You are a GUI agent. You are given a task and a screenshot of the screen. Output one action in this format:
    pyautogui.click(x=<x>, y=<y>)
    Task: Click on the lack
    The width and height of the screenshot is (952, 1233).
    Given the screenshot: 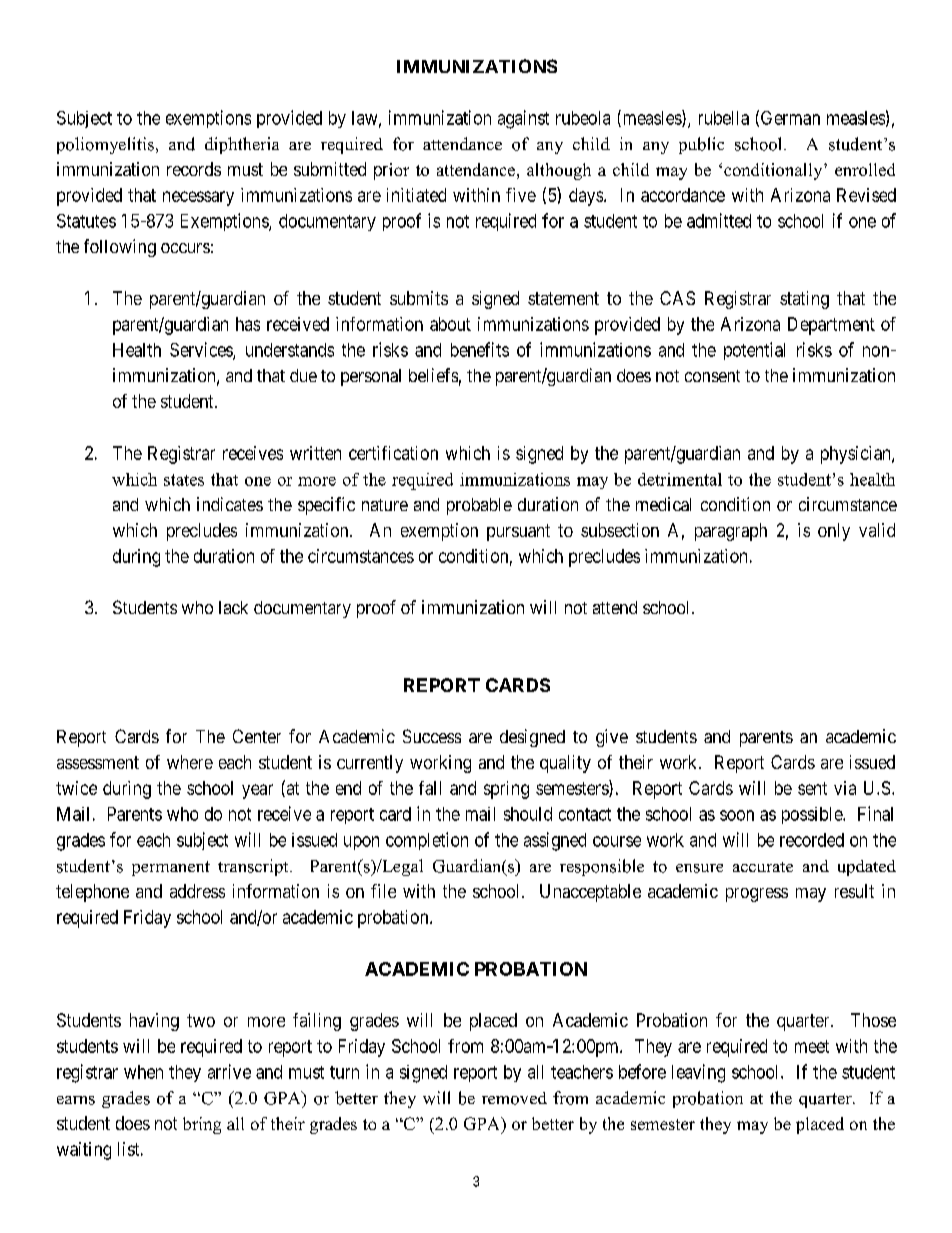 What is the action you would take?
    pyautogui.click(x=233, y=607)
